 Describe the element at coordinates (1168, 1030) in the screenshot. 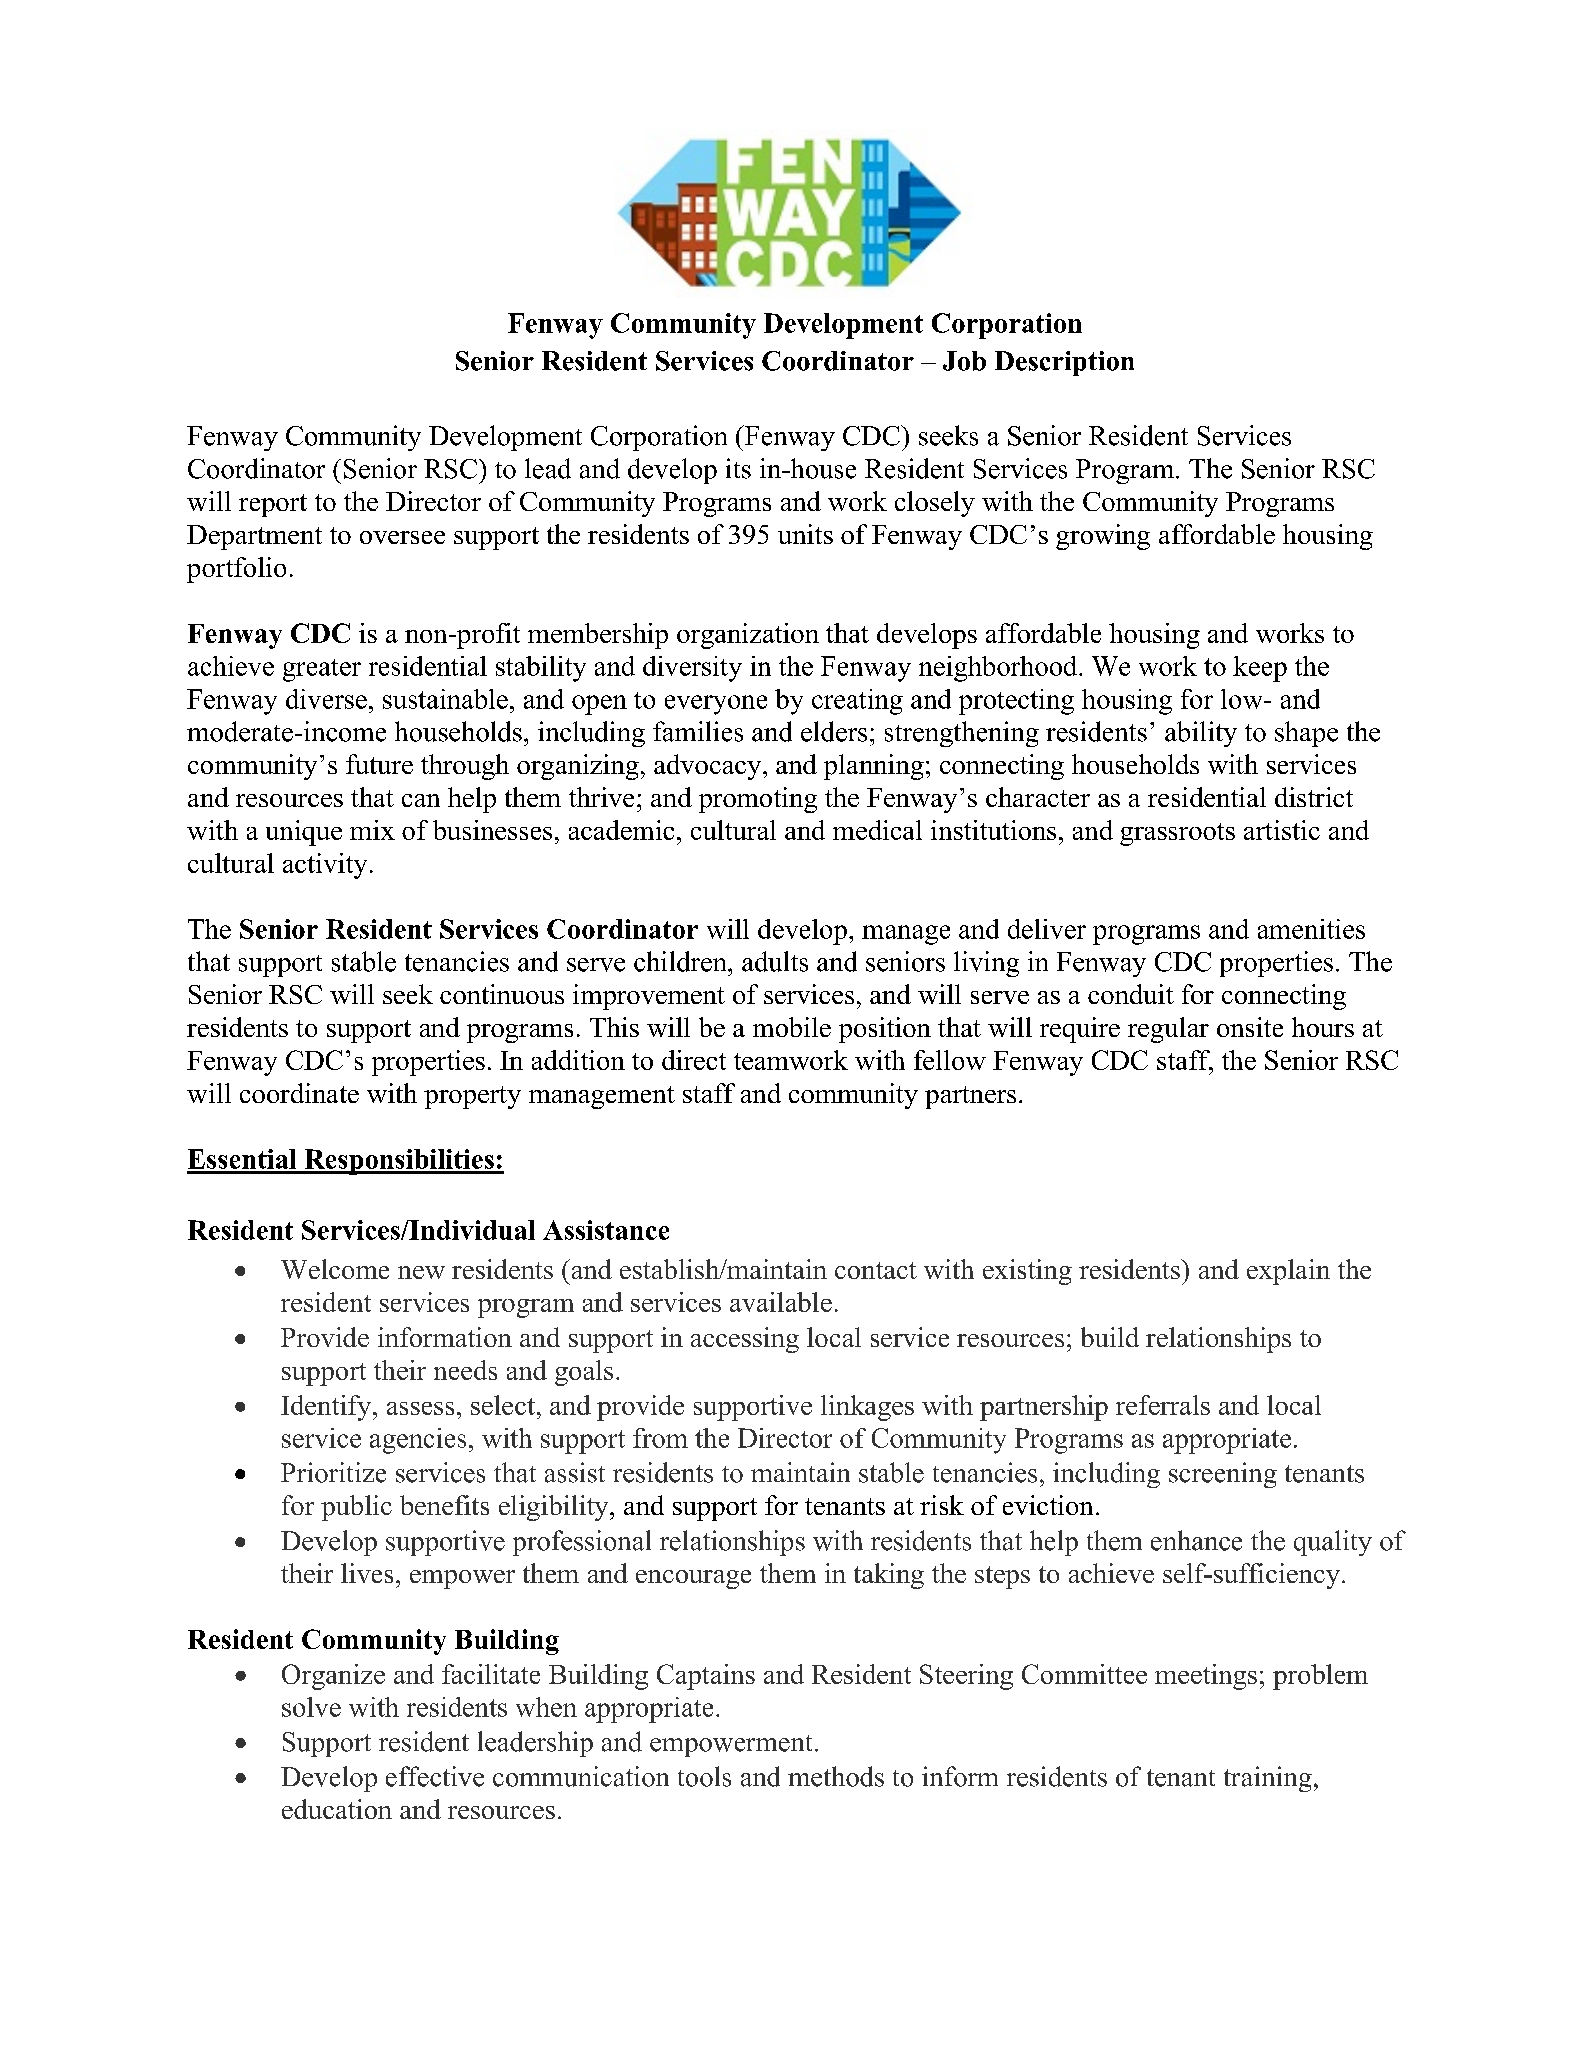

I see `regular` at that location.
